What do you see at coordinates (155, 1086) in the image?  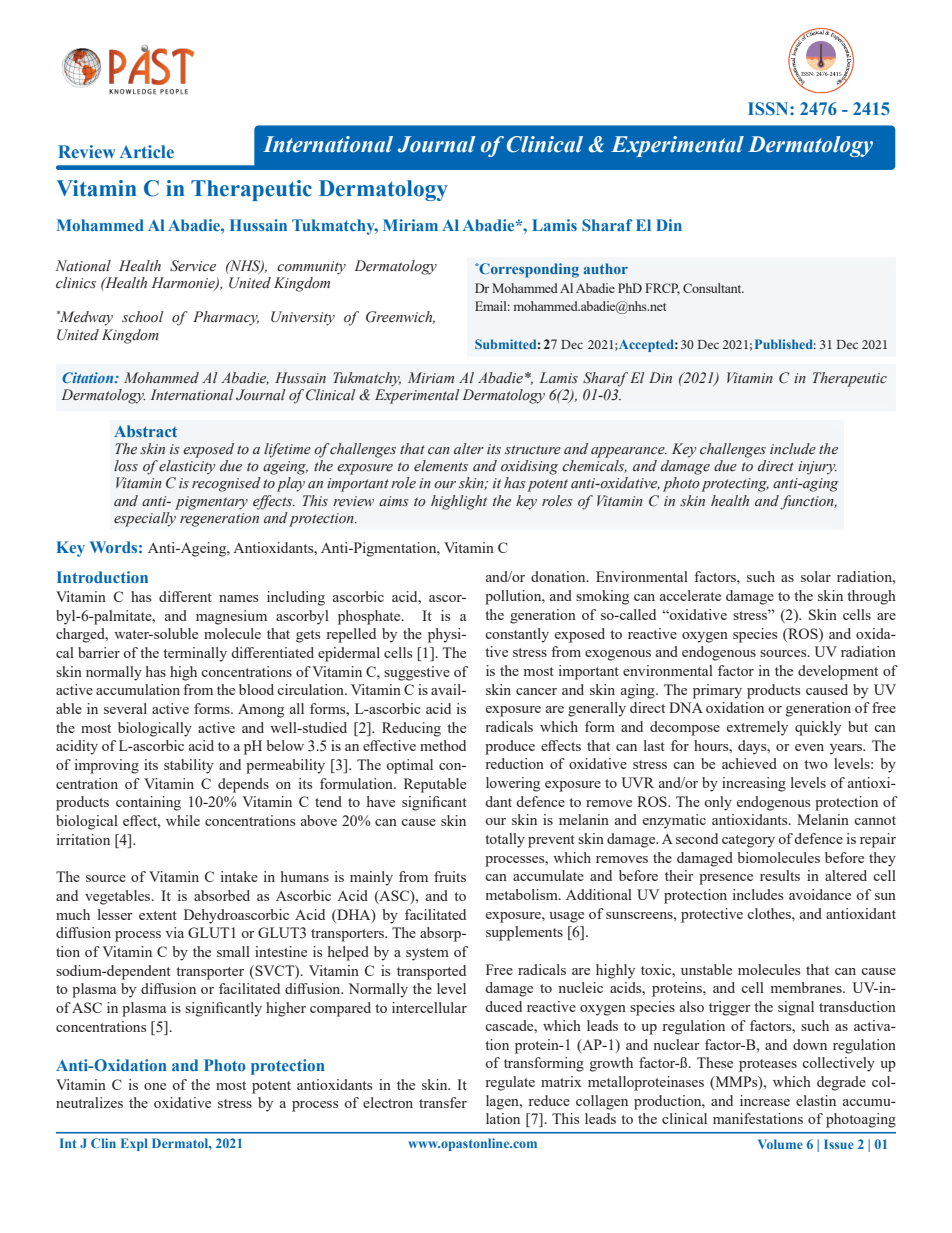 I see `one` at bounding box center [155, 1086].
